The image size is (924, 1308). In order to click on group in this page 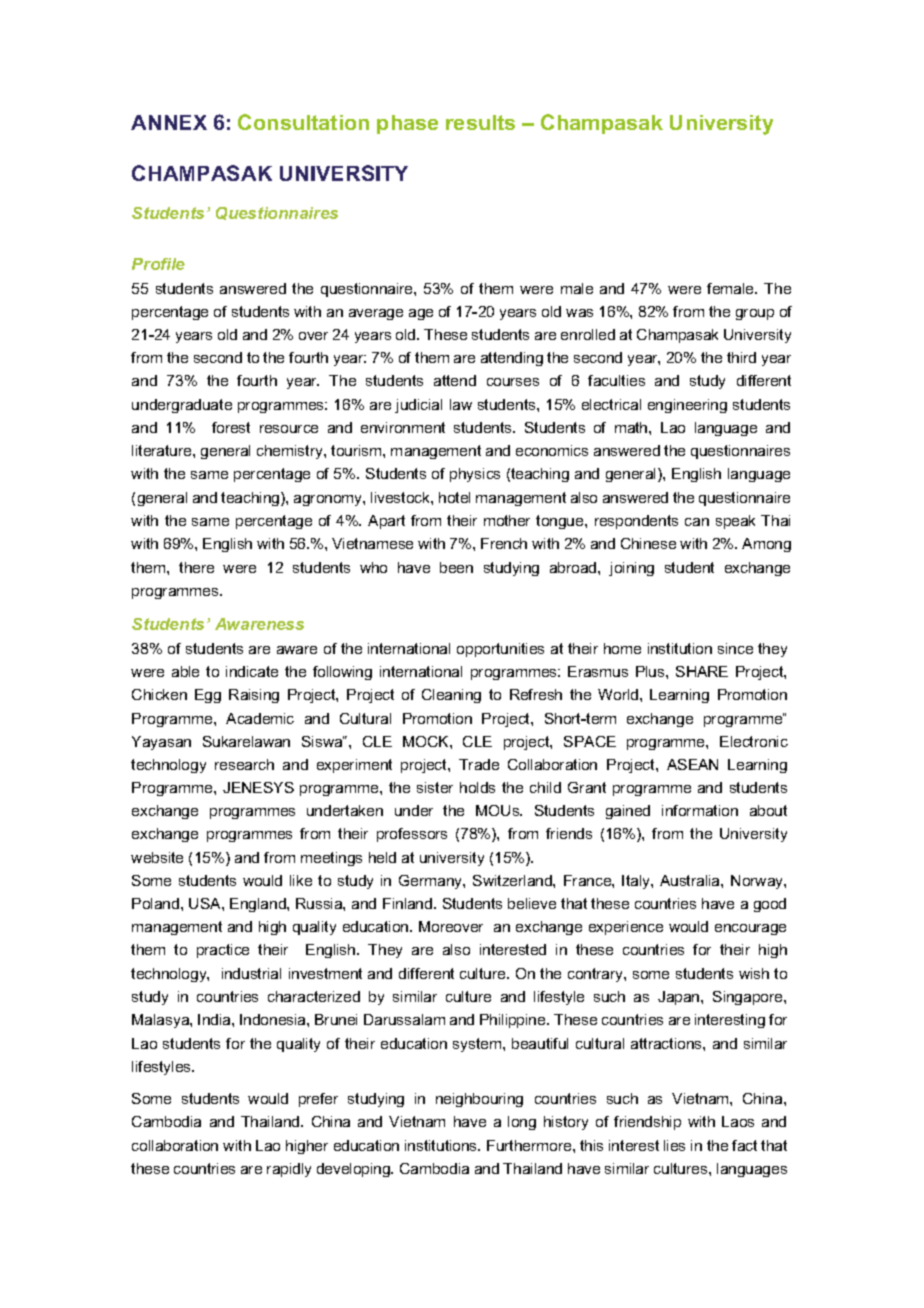, I will do `click(755, 314)`.
